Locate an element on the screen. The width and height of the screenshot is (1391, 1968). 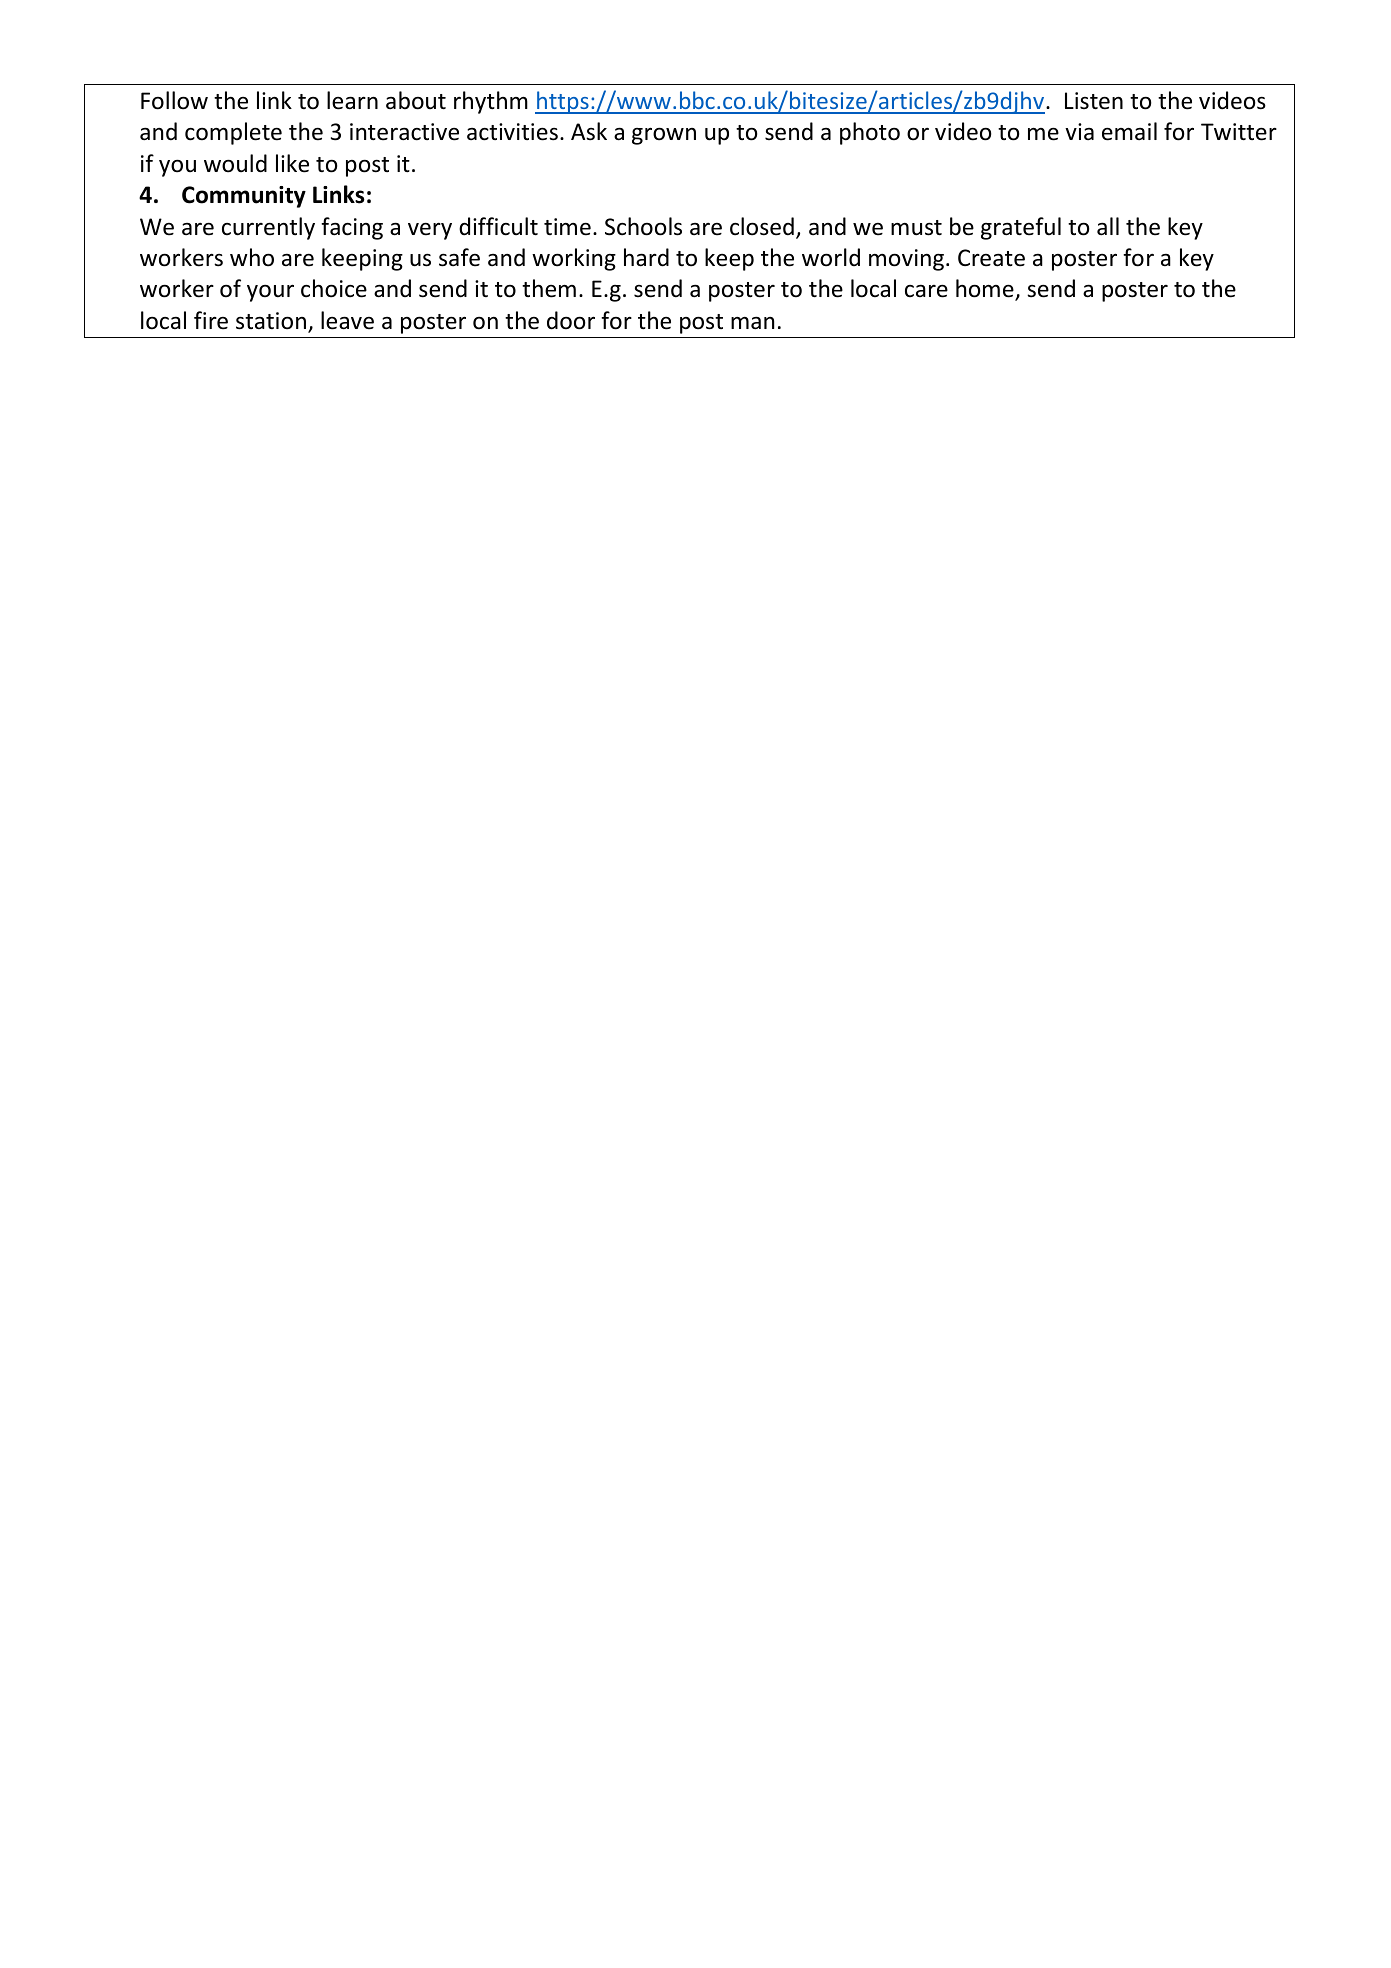
hard is located at coordinates (646, 257).
